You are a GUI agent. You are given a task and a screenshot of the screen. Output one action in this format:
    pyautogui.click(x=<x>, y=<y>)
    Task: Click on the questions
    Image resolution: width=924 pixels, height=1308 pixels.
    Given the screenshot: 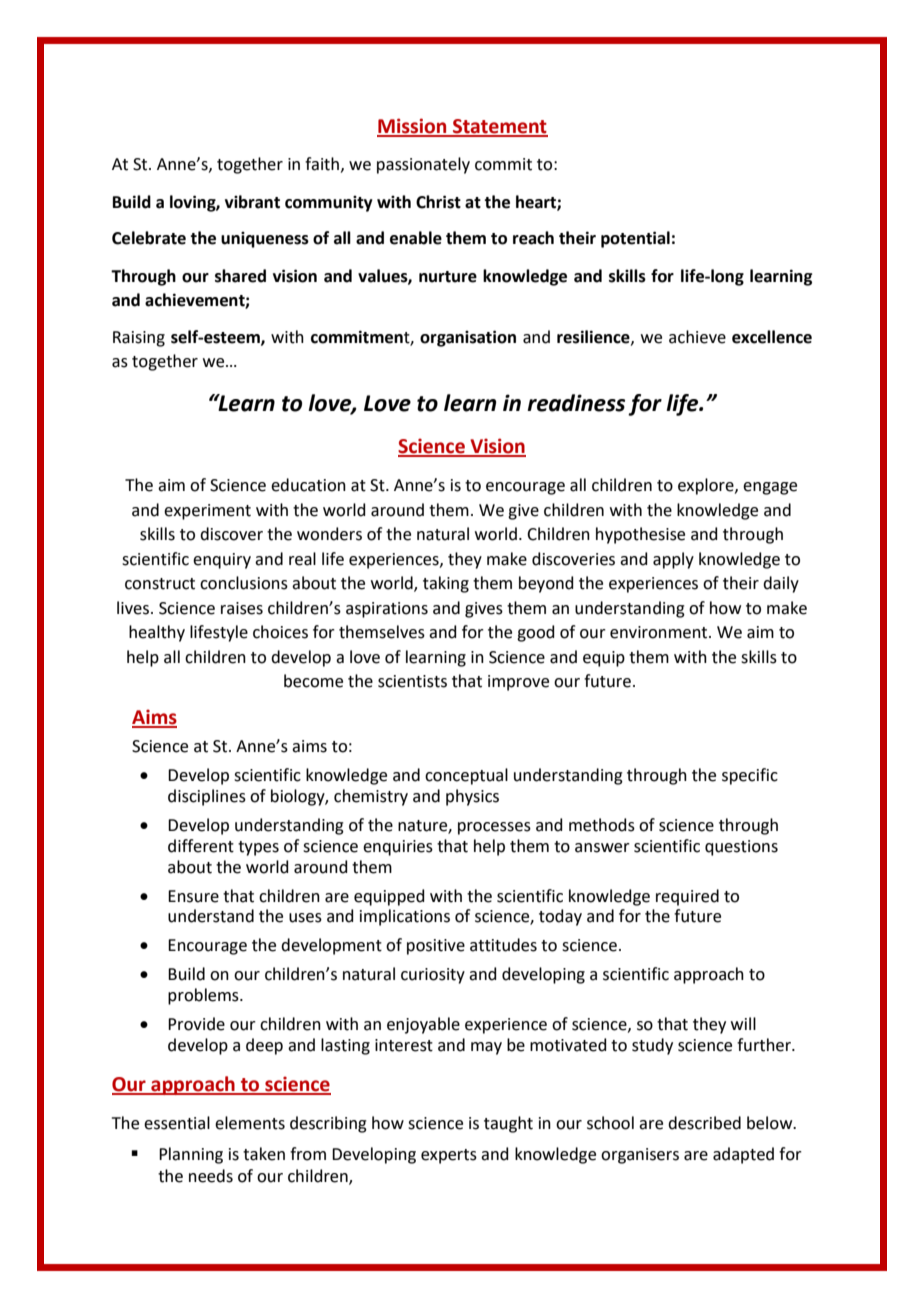 What is the action you would take?
    pyautogui.click(x=741, y=848)
